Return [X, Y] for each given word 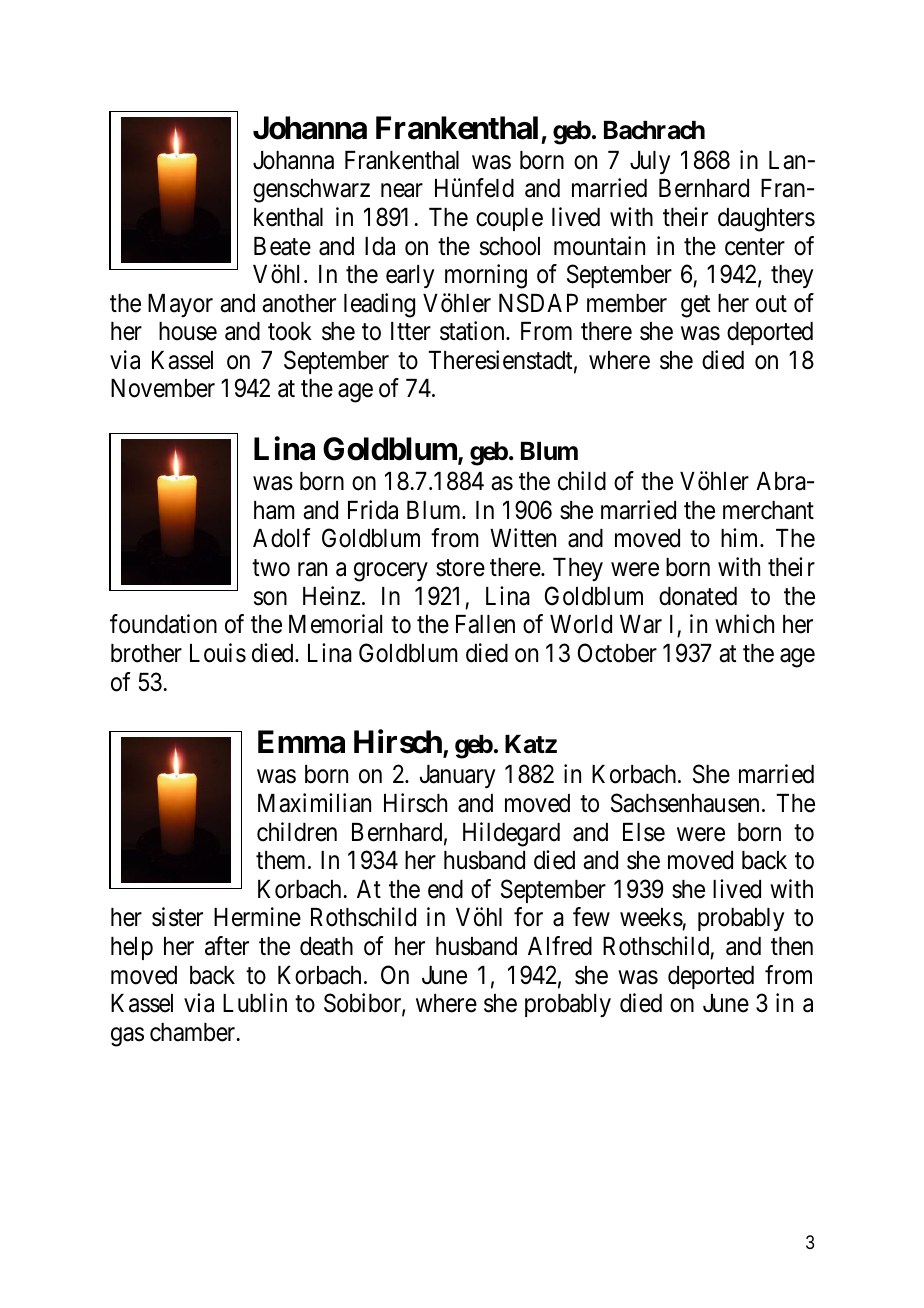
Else [644, 832]
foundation [163, 624]
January [457, 776]
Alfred [560, 946]
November [163, 388]
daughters [766, 220]
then [792, 946]
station [473, 331]
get [695, 306]
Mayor [180, 305]
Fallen [485, 624]
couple [509, 219]
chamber [194, 1032]
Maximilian [314, 803]
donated [698, 596]
